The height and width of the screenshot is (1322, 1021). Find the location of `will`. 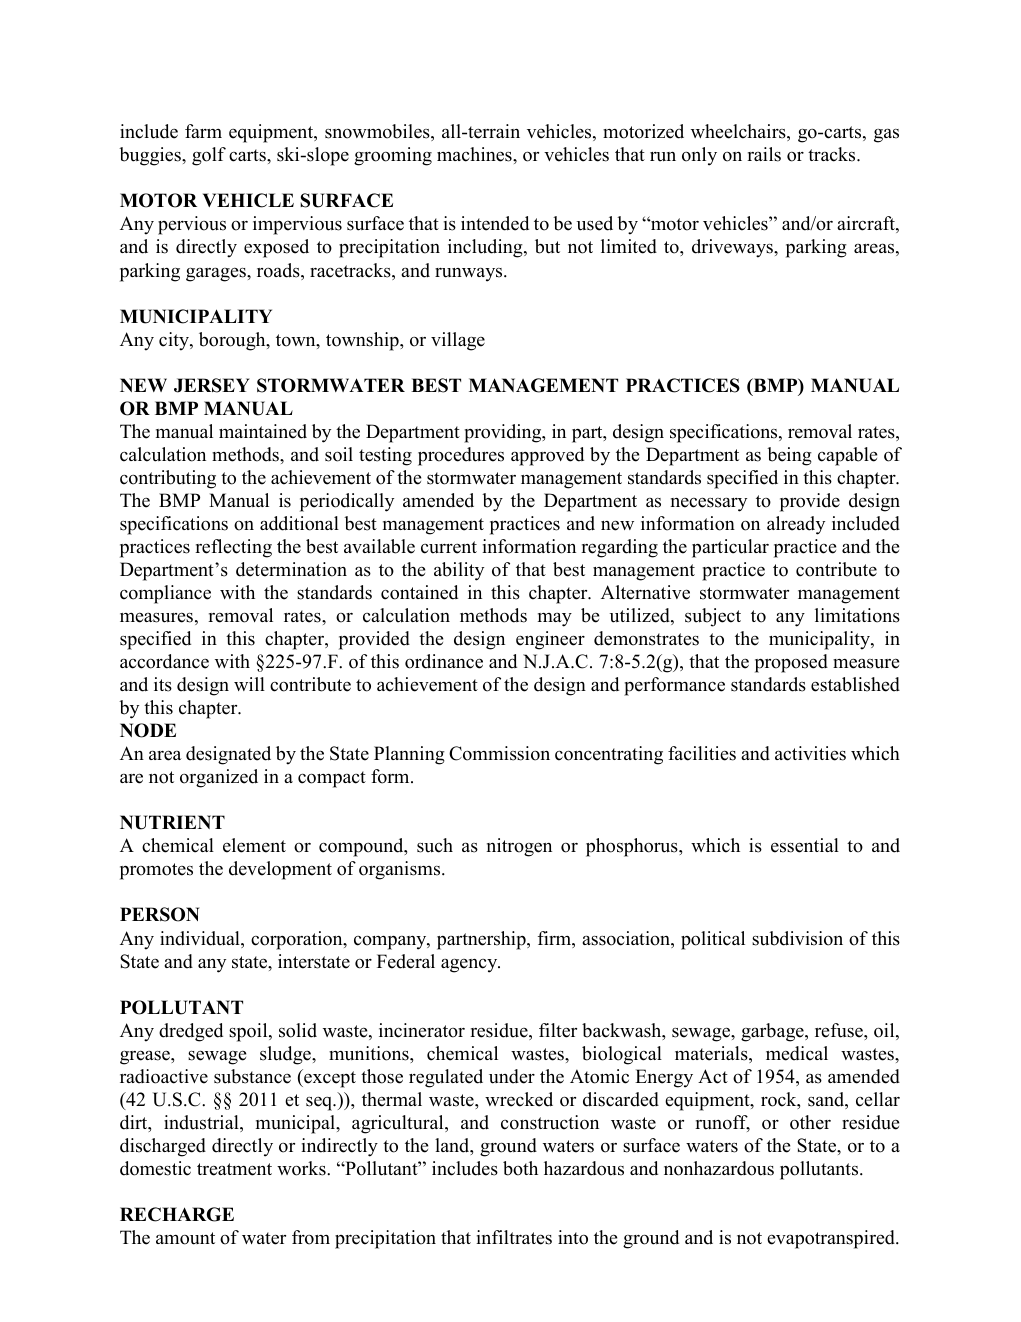

will is located at coordinates (249, 684).
